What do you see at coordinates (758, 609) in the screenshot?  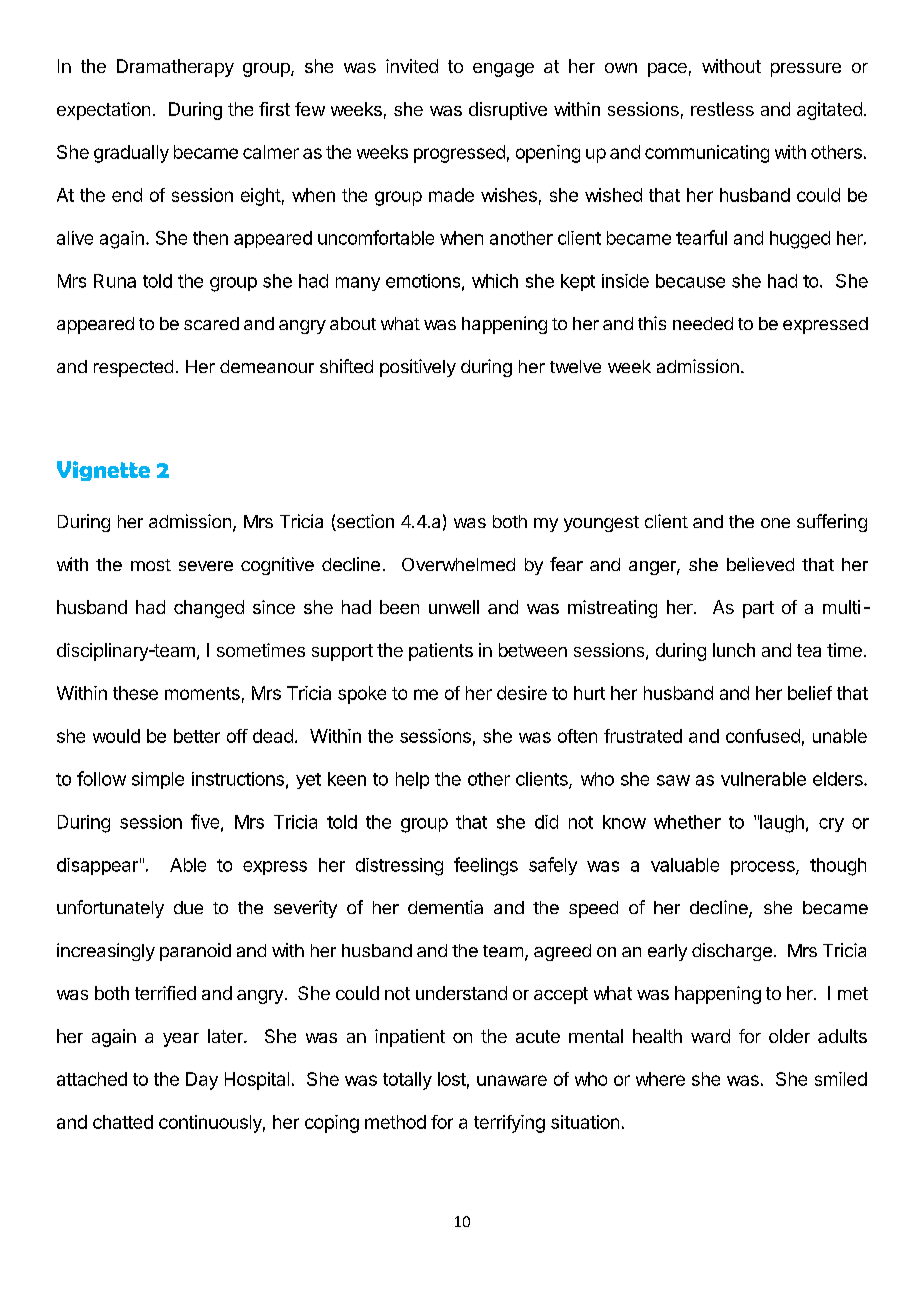 I see `part` at bounding box center [758, 609].
